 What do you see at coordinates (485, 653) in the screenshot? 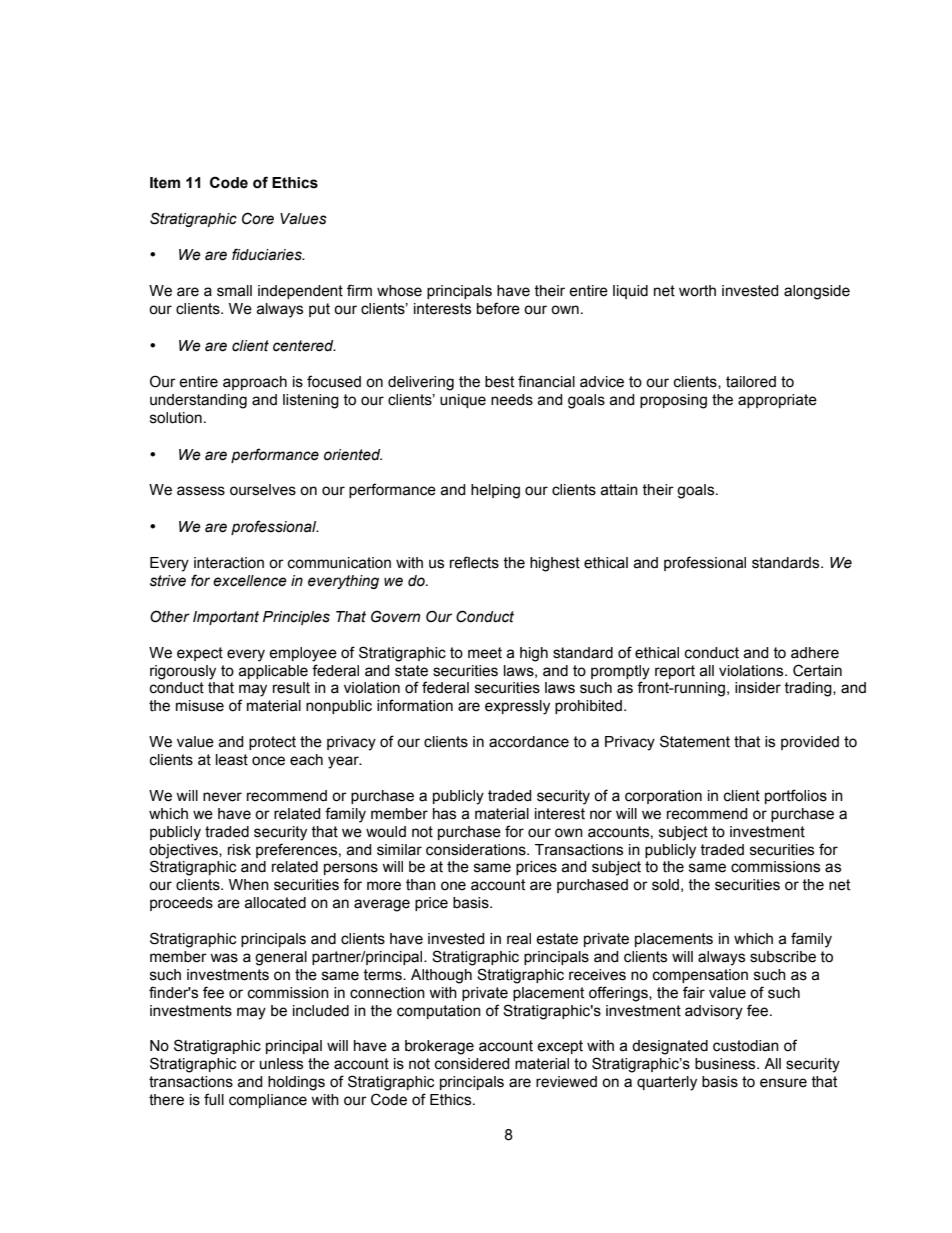
I see `meet` at bounding box center [485, 653].
